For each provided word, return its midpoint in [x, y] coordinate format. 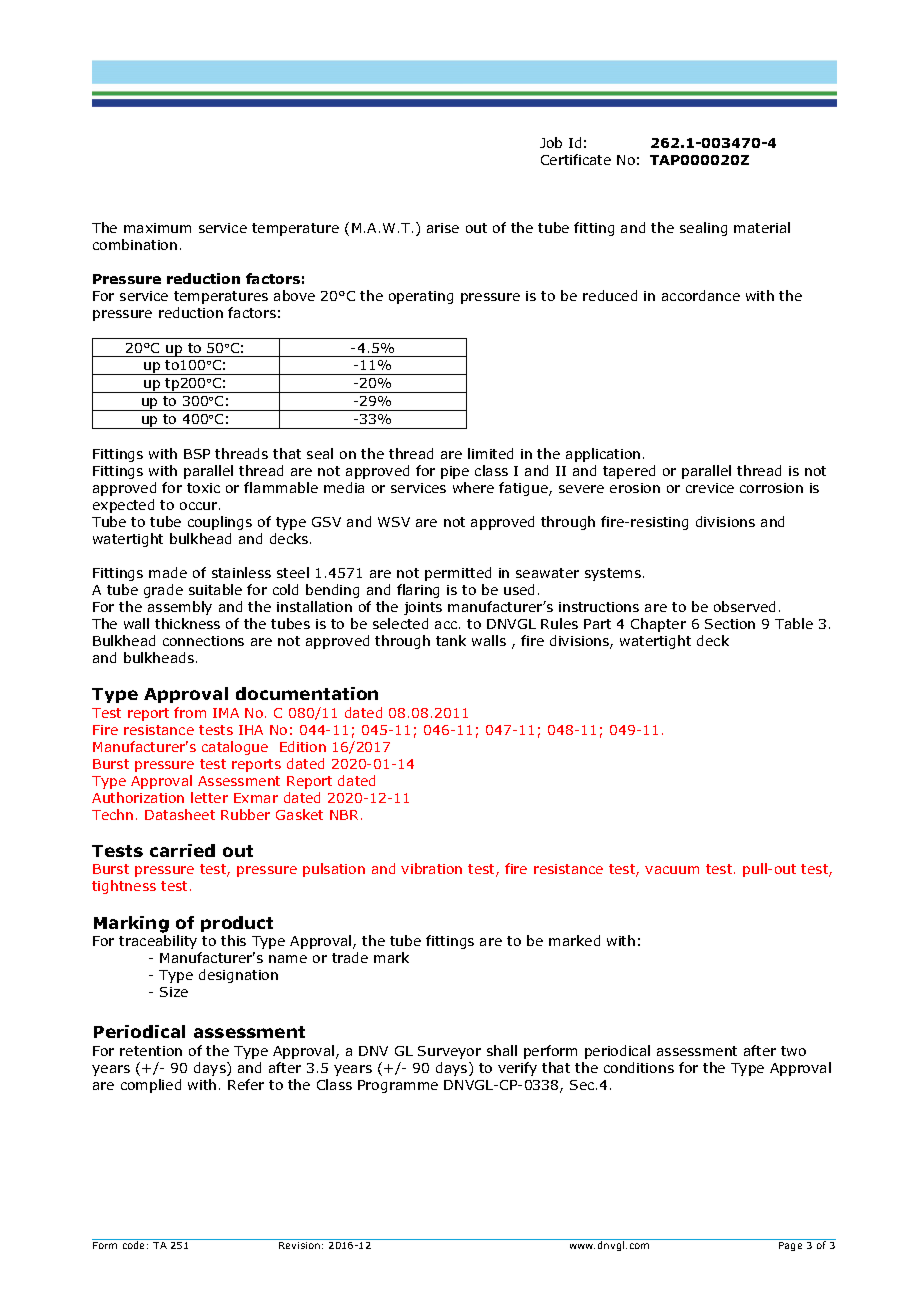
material [762, 227]
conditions [639, 1067]
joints [423, 608]
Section [730, 624]
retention [151, 1051]
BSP [197, 454]
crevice [710, 488]
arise [443, 228]
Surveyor [449, 1052]
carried [182, 850]
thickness [187, 623]
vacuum [672, 870]
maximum [157, 228]
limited [490, 453]
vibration [431, 868]
